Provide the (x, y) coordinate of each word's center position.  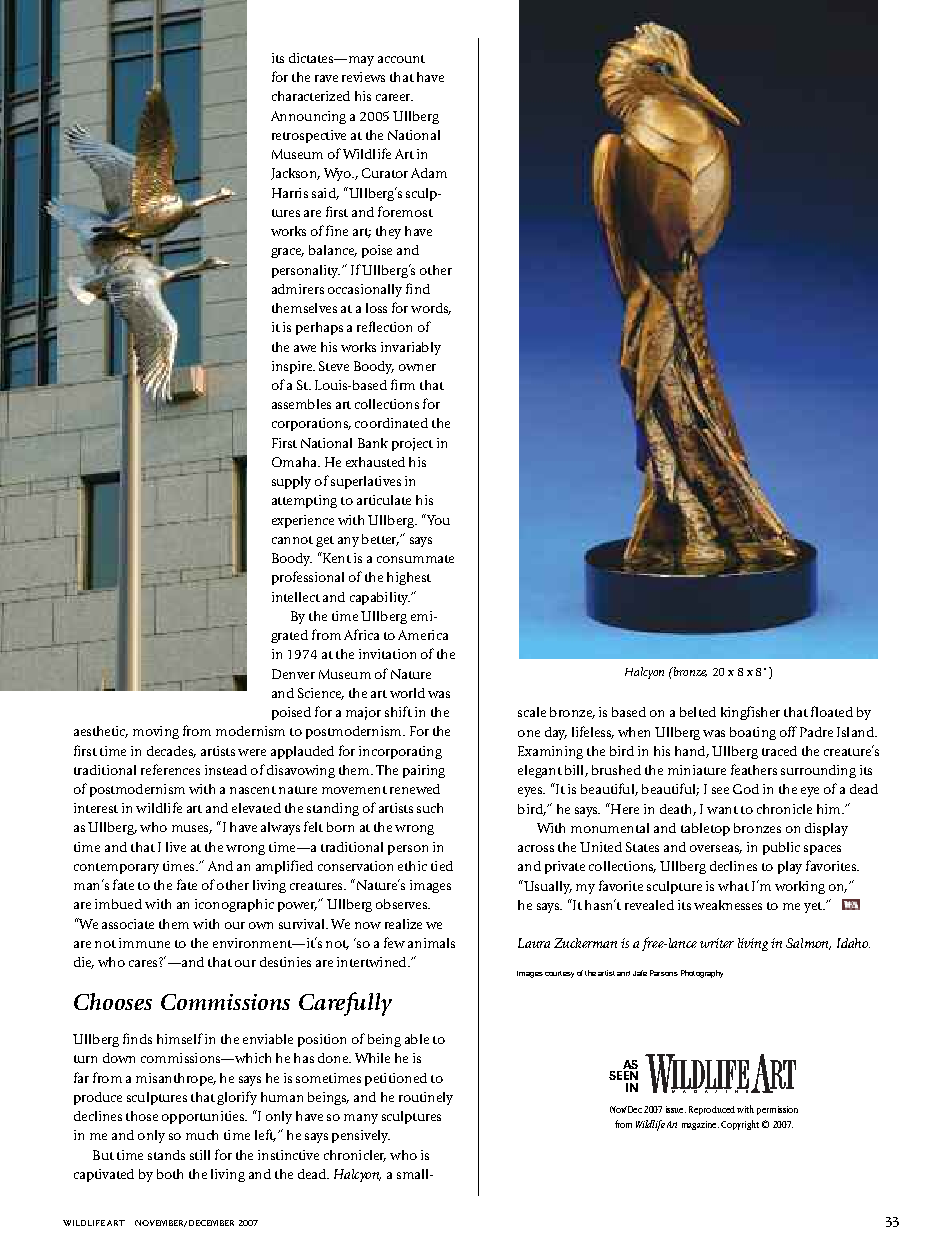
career (394, 97)
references (170, 769)
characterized (311, 96)
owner (417, 367)
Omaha (295, 462)
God (746, 789)
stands (166, 1155)
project (412, 444)
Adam (429, 173)
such (430, 808)
